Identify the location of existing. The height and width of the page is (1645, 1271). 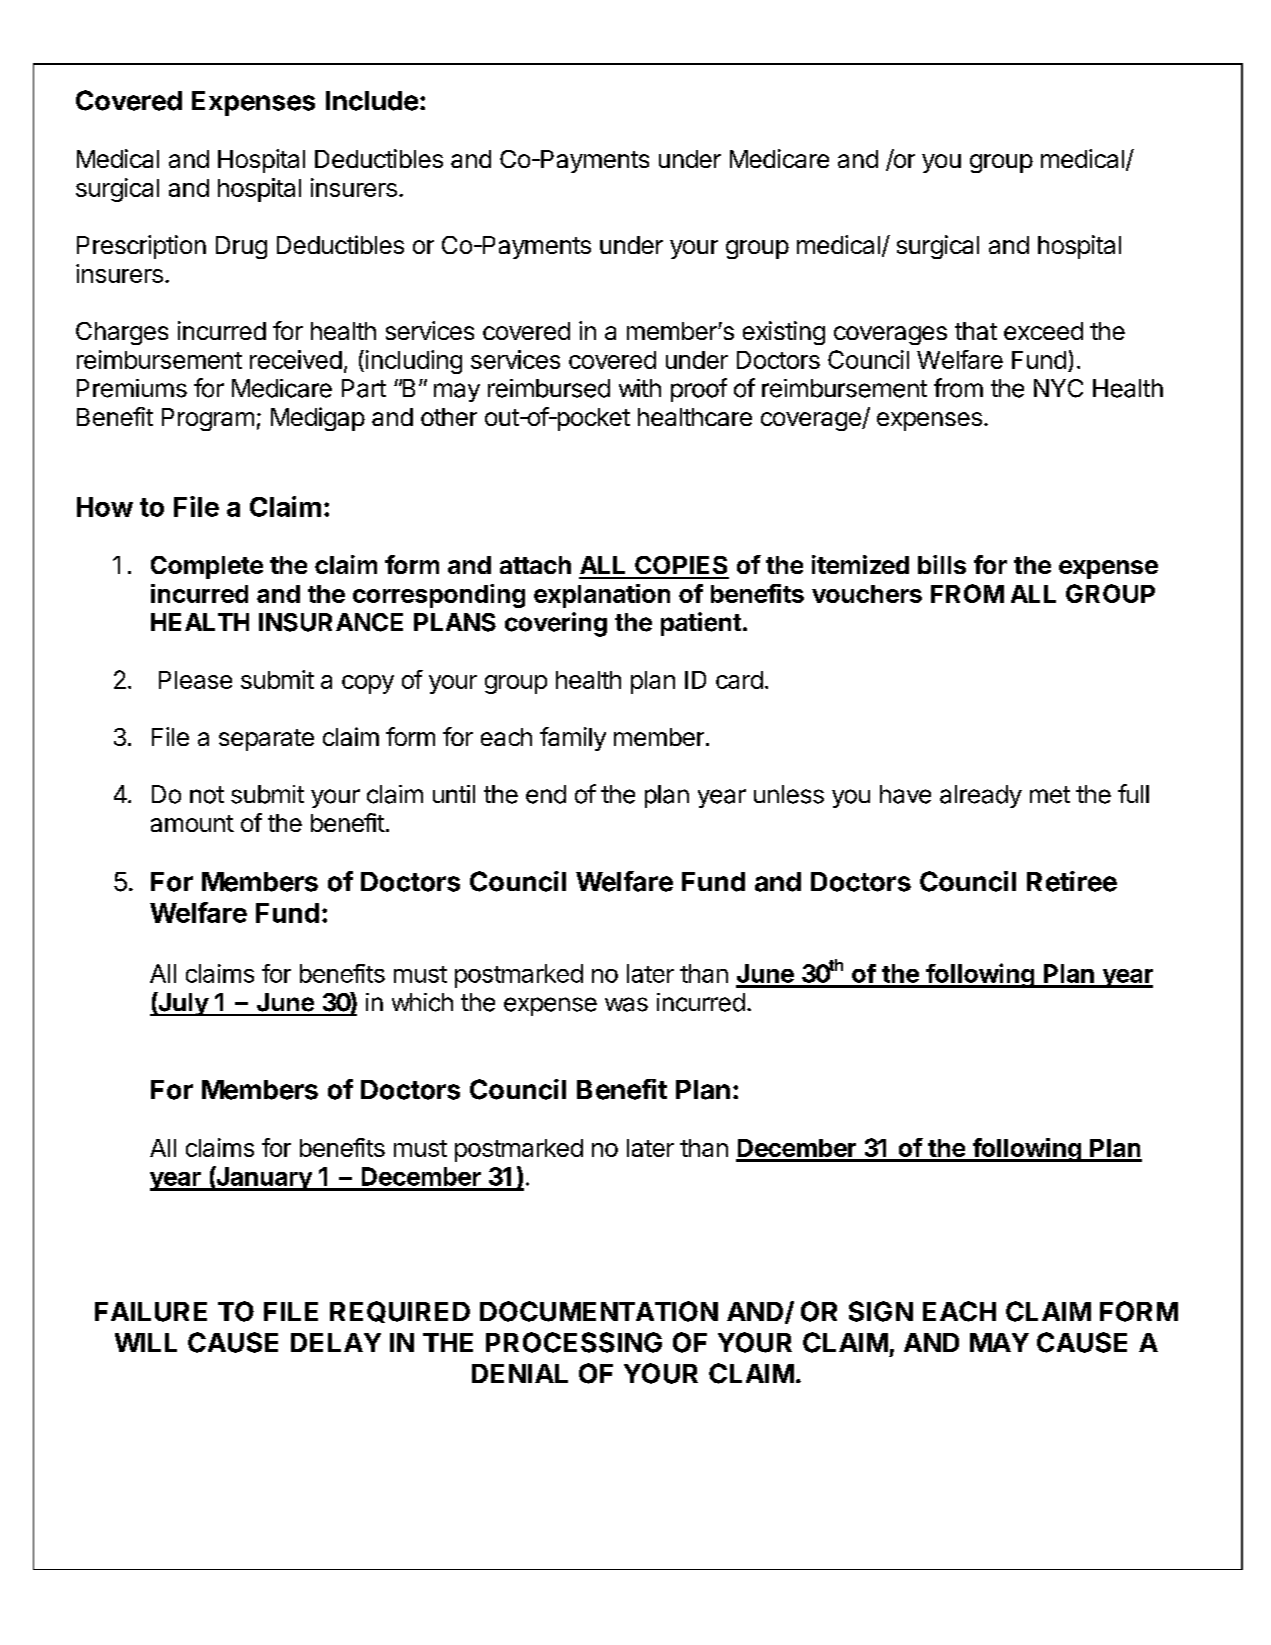
(784, 333).
